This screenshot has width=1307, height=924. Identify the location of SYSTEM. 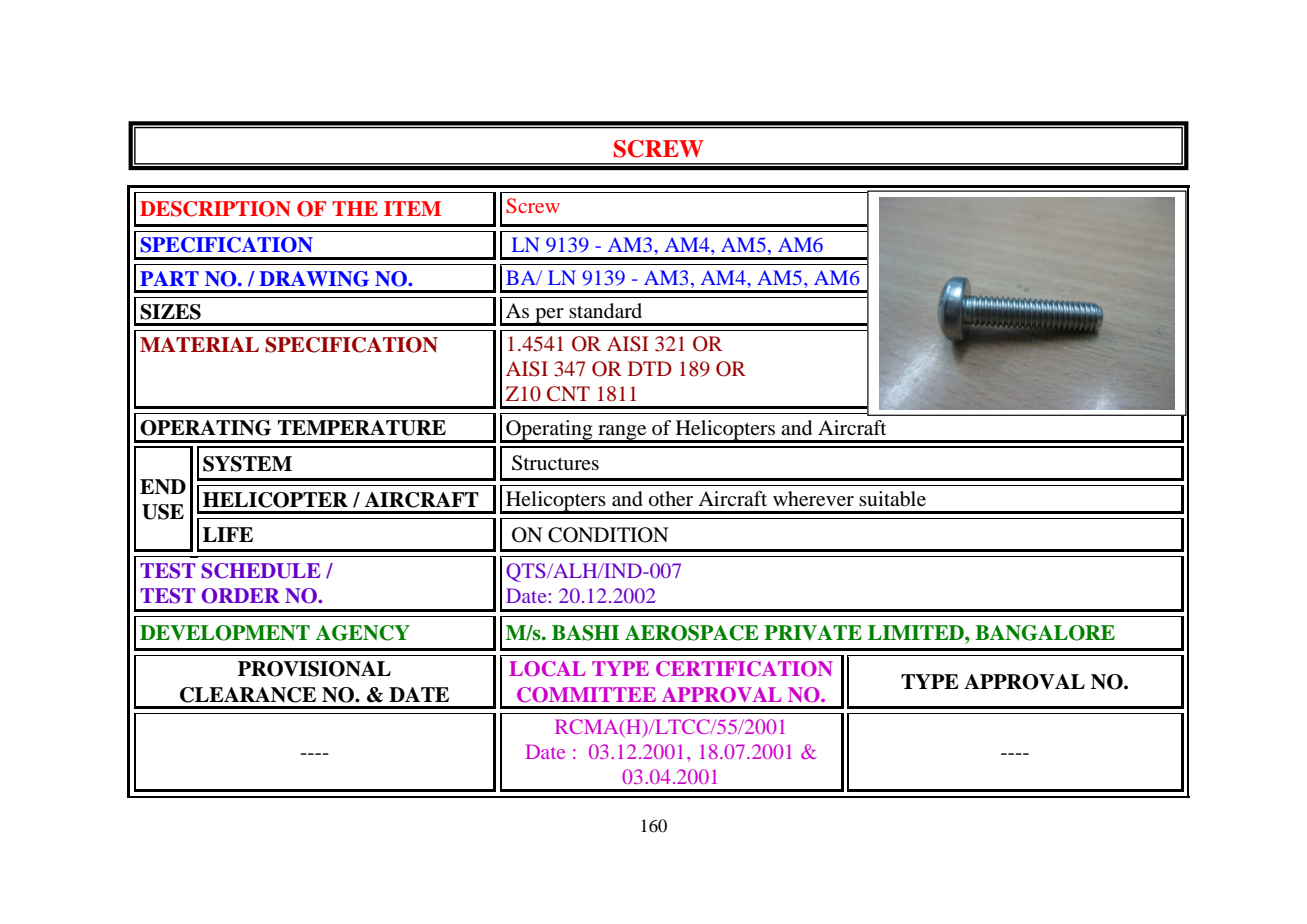
(247, 464).
